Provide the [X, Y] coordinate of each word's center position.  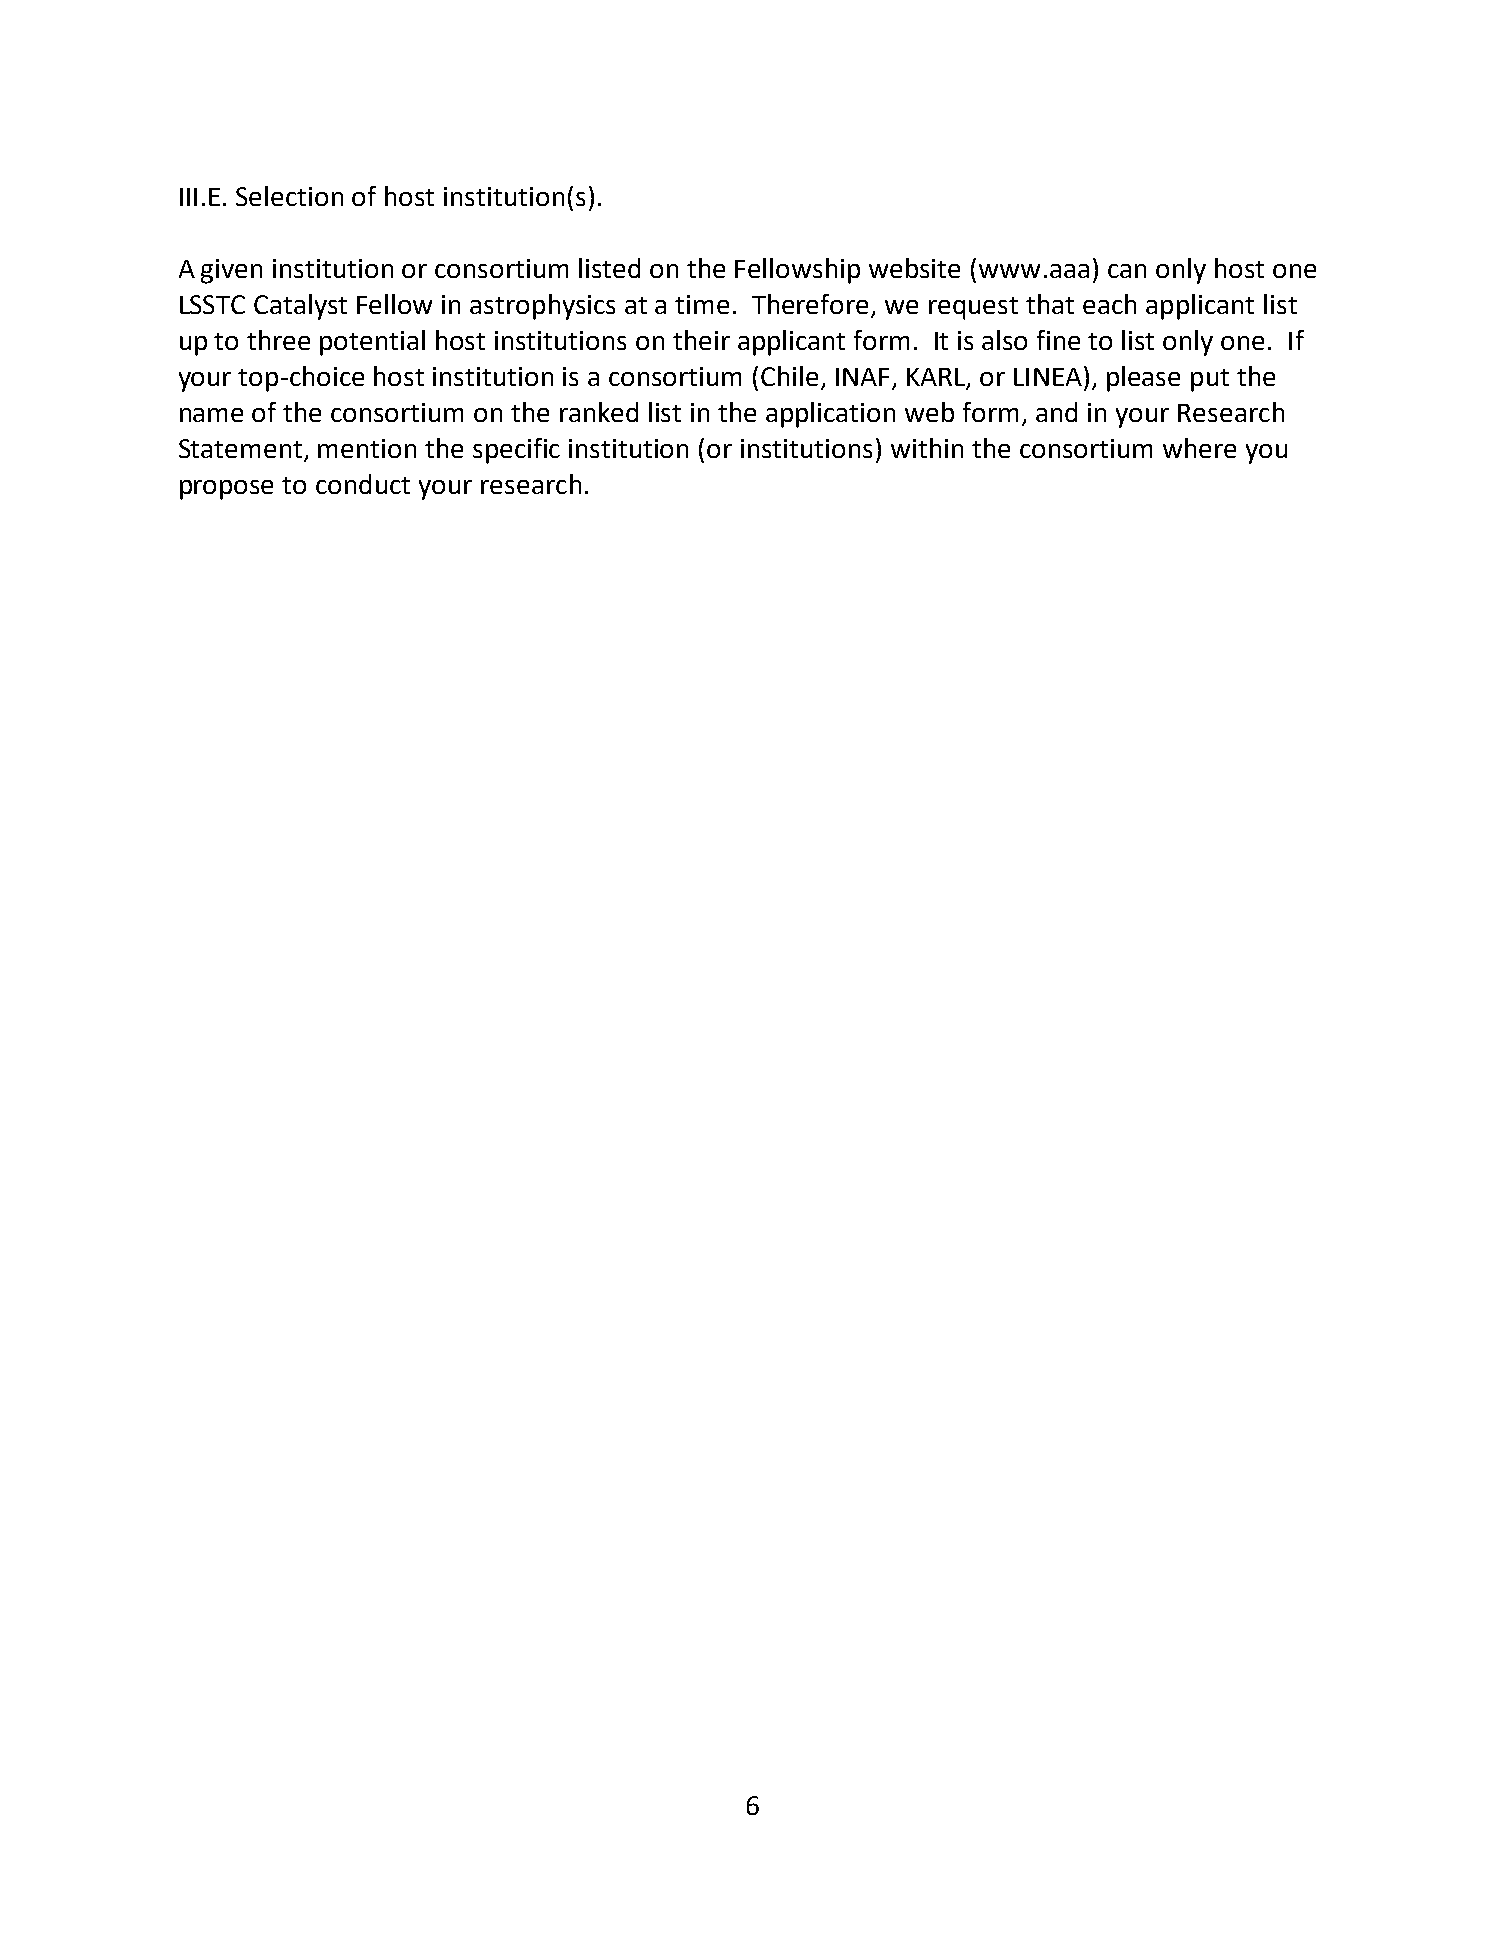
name [211, 415]
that [1050, 304]
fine [1058, 340]
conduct [363, 484]
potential [372, 343]
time [702, 304]
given [231, 271]
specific [516, 451]
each [1109, 304]
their [701, 340]
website [914, 268]
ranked [599, 412]
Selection [289, 196]
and [1056, 412]
